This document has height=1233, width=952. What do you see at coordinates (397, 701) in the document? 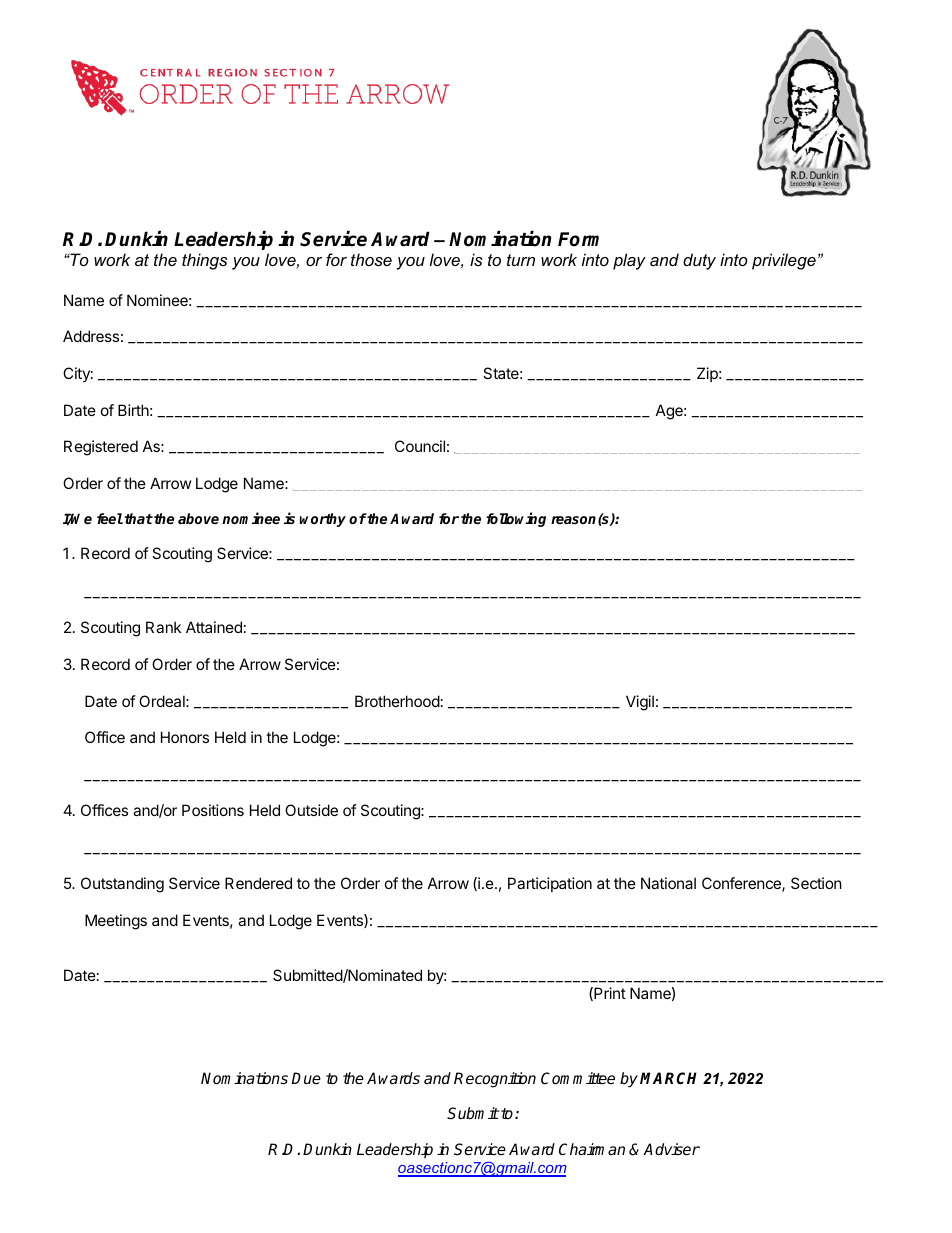
I see `Brotherhood` at bounding box center [397, 701].
